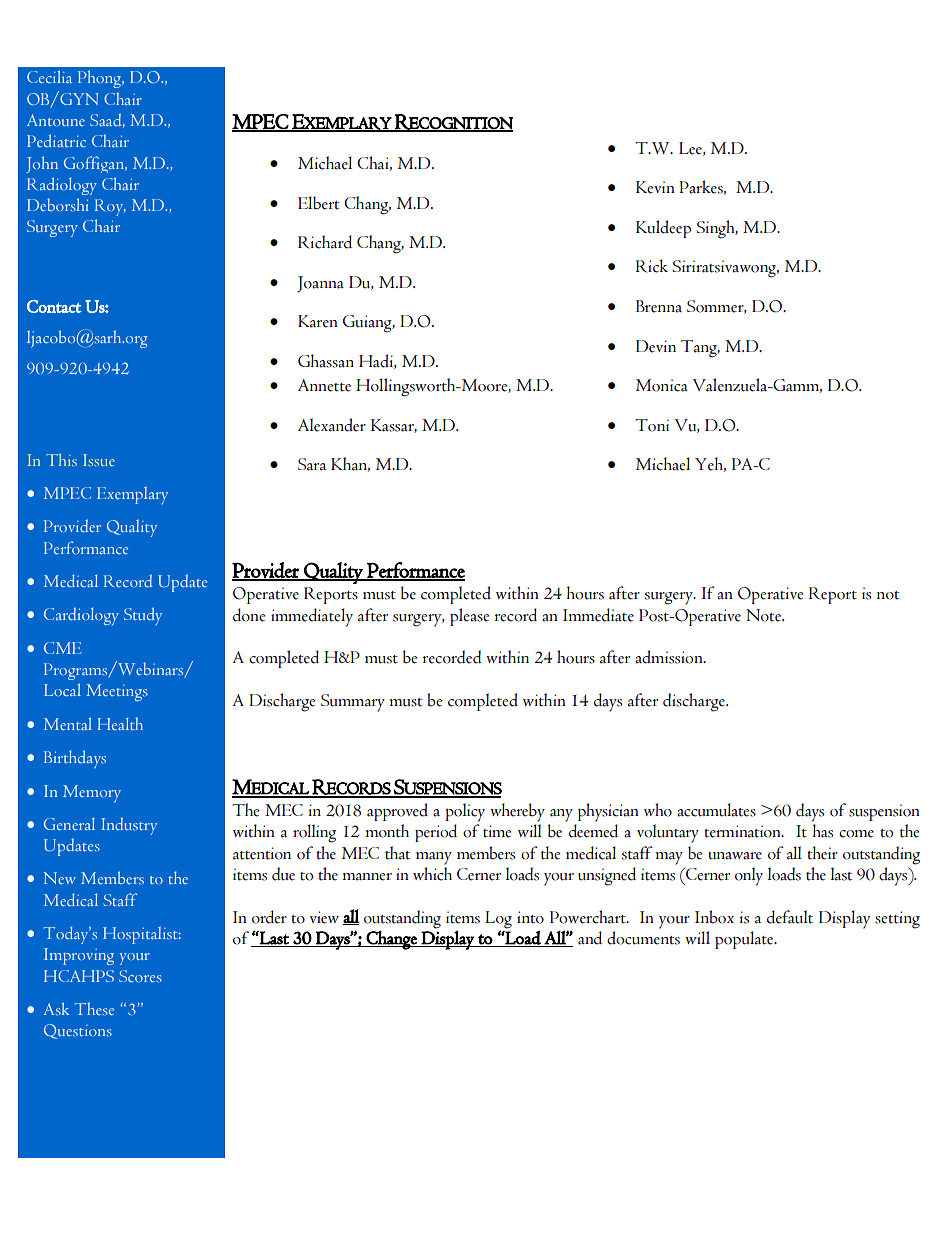 Image resolution: width=952 pixels, height=1233 pixels. What do you see at coordinates (49, 76) in the image?
I see `Cecilia` at bounding box center [49, 76].
